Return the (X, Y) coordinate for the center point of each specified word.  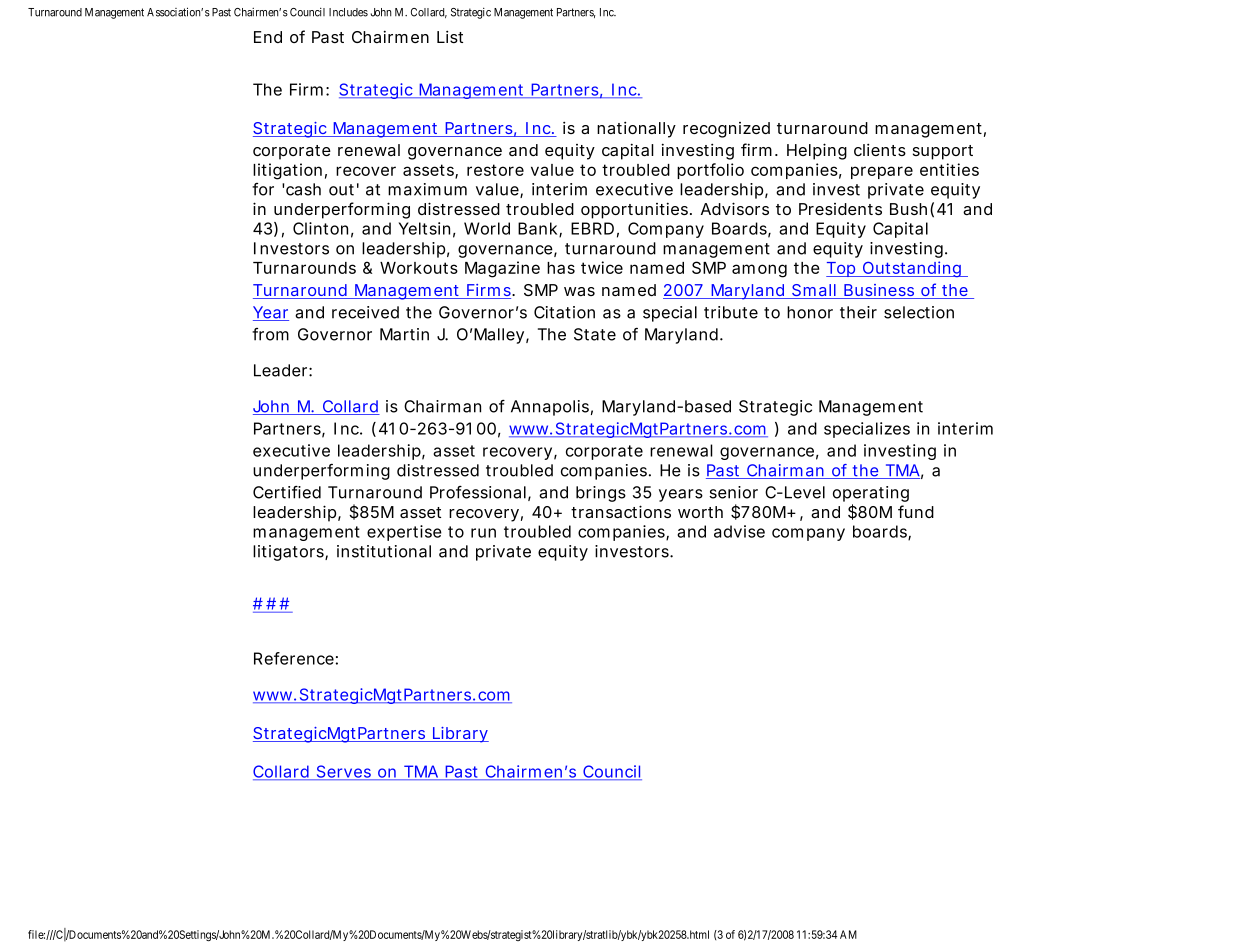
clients (880, 149)
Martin (404, 334)
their (858, 312)
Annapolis (552, 408)
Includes (348, 12)
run (483, 533)
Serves (345, 772)
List (450, 36)
